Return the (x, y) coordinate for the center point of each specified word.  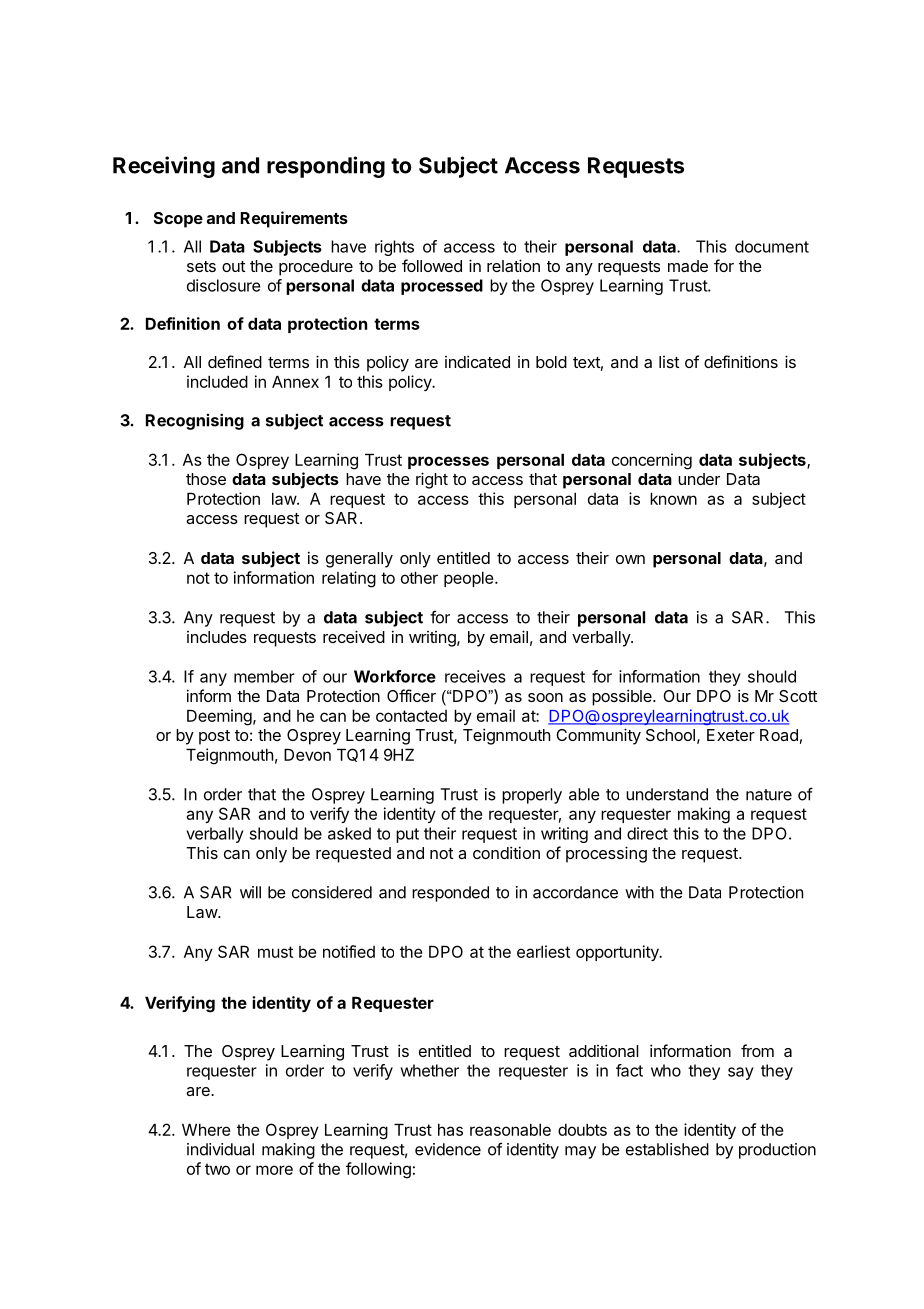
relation (513, 265)
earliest (543, 951)
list (669, 362)
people (469, 579)
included (217, 381)
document (772, 246)
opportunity (618, 953)
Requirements (294, 219)
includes (217, 637)
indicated (477, 361)
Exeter (731, 735)
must (275, 952)
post (214, 737)
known (673, 498)
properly (532, 796)
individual (220, 1149)
